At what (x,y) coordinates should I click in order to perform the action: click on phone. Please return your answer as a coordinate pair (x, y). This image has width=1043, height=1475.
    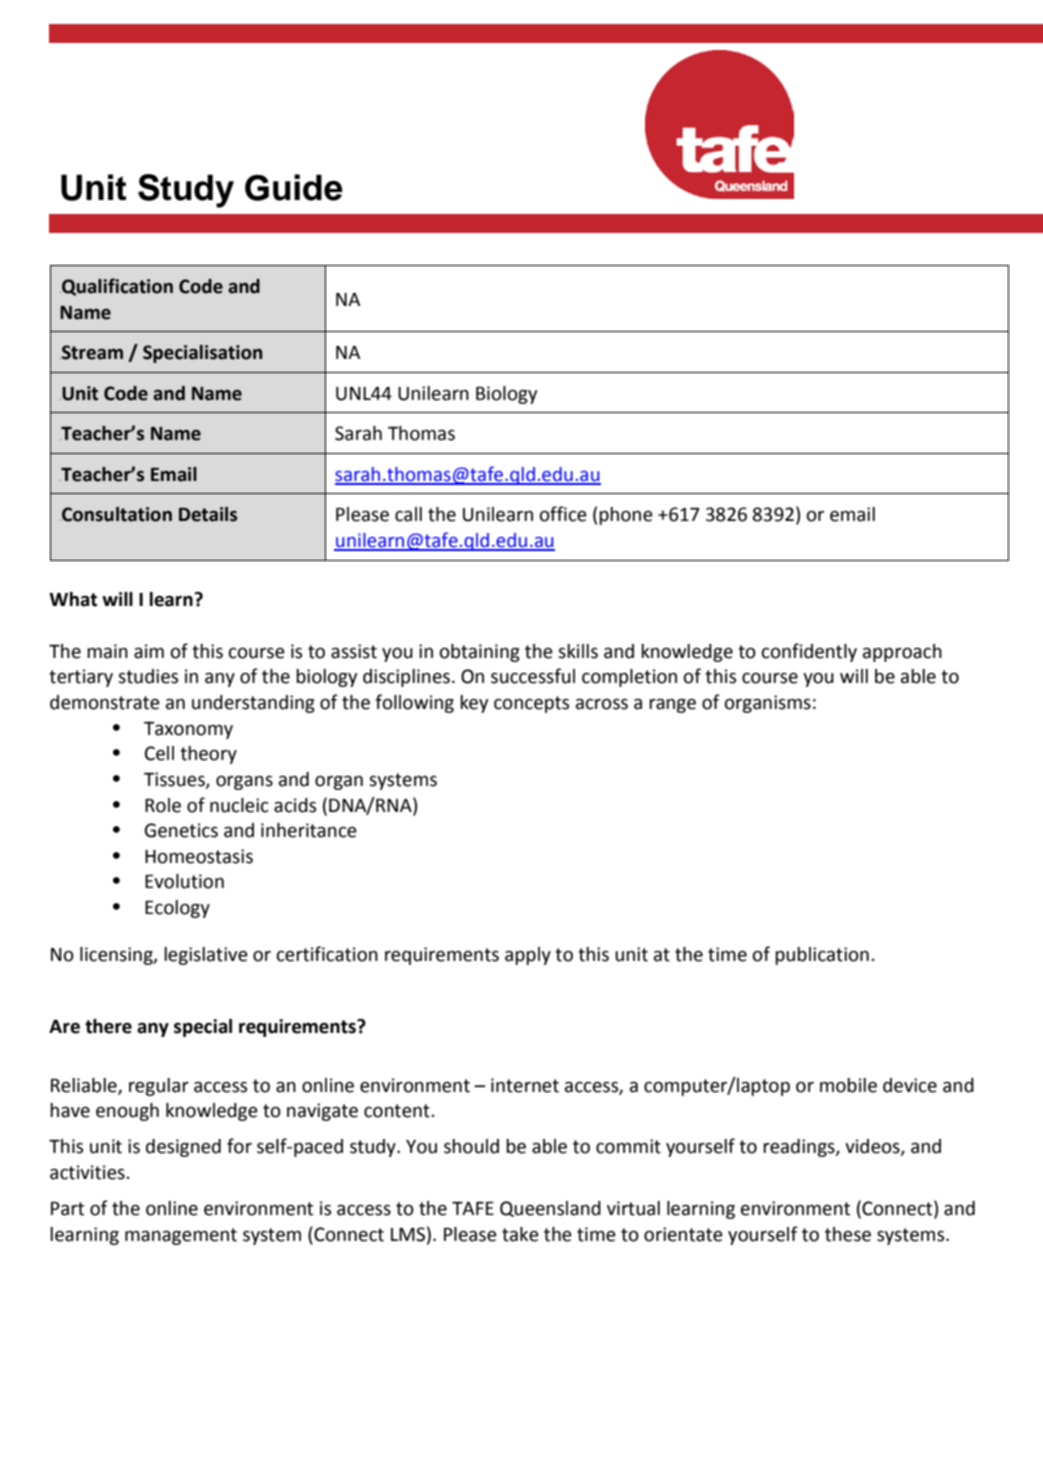
    Looking at the image, I should click on (626, 516).
